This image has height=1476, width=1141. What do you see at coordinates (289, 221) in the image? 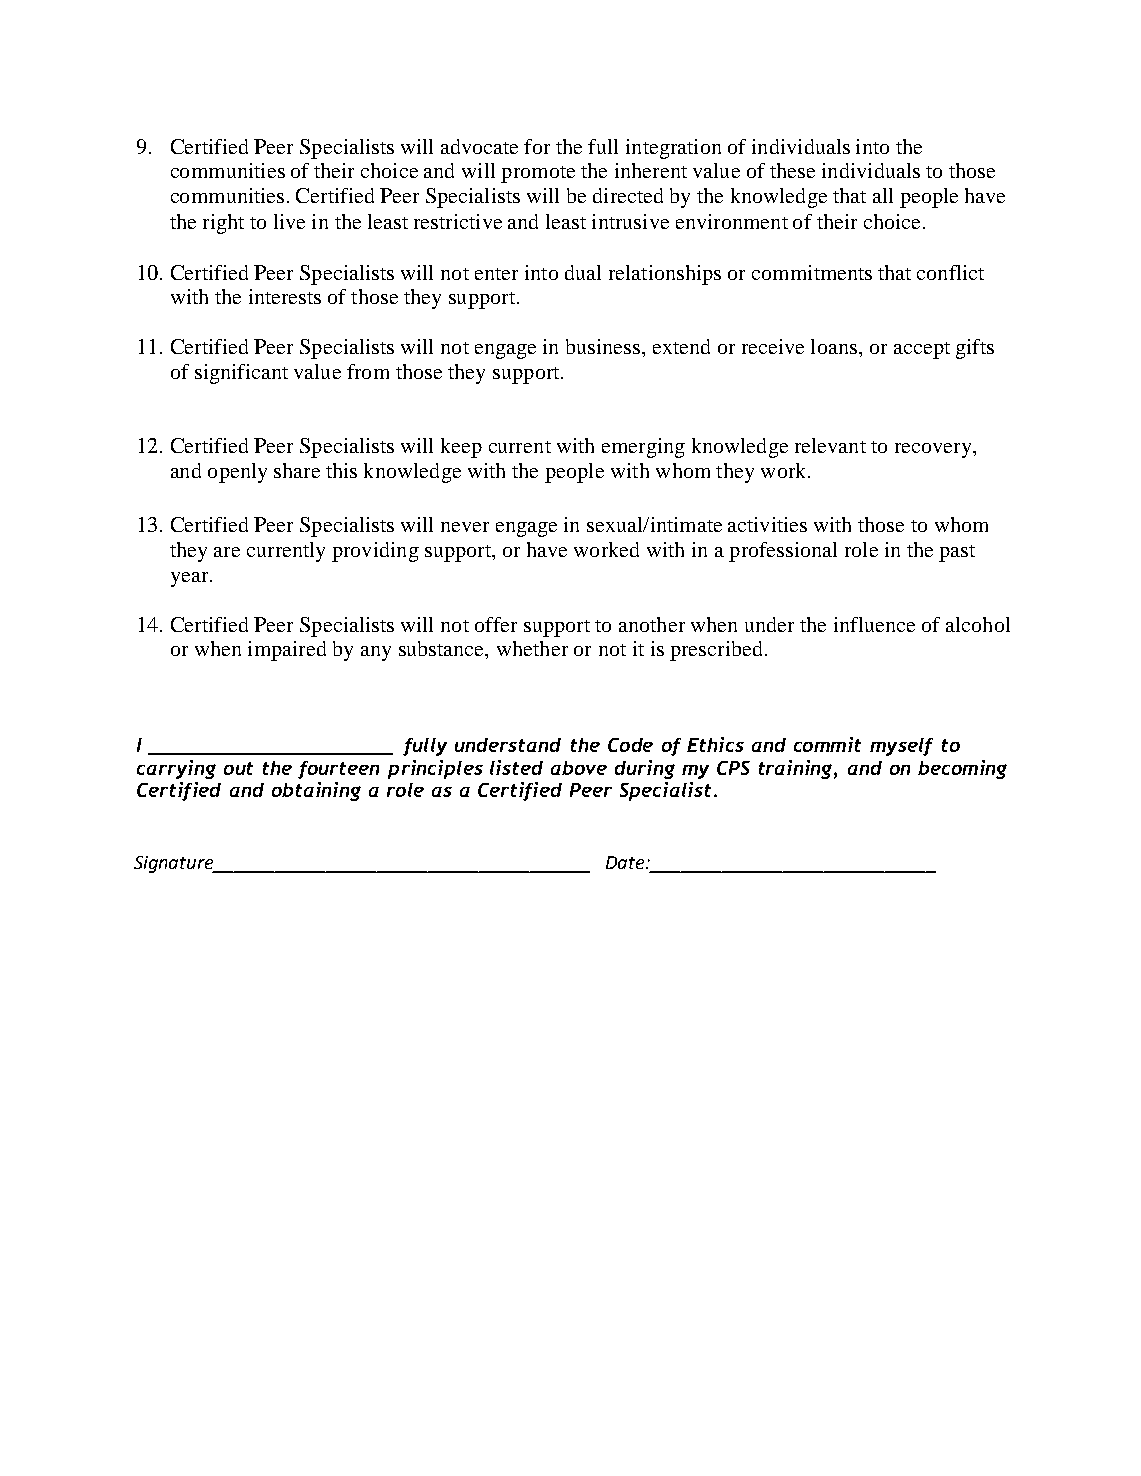
I see `live` at bounding box center [289, 221].
